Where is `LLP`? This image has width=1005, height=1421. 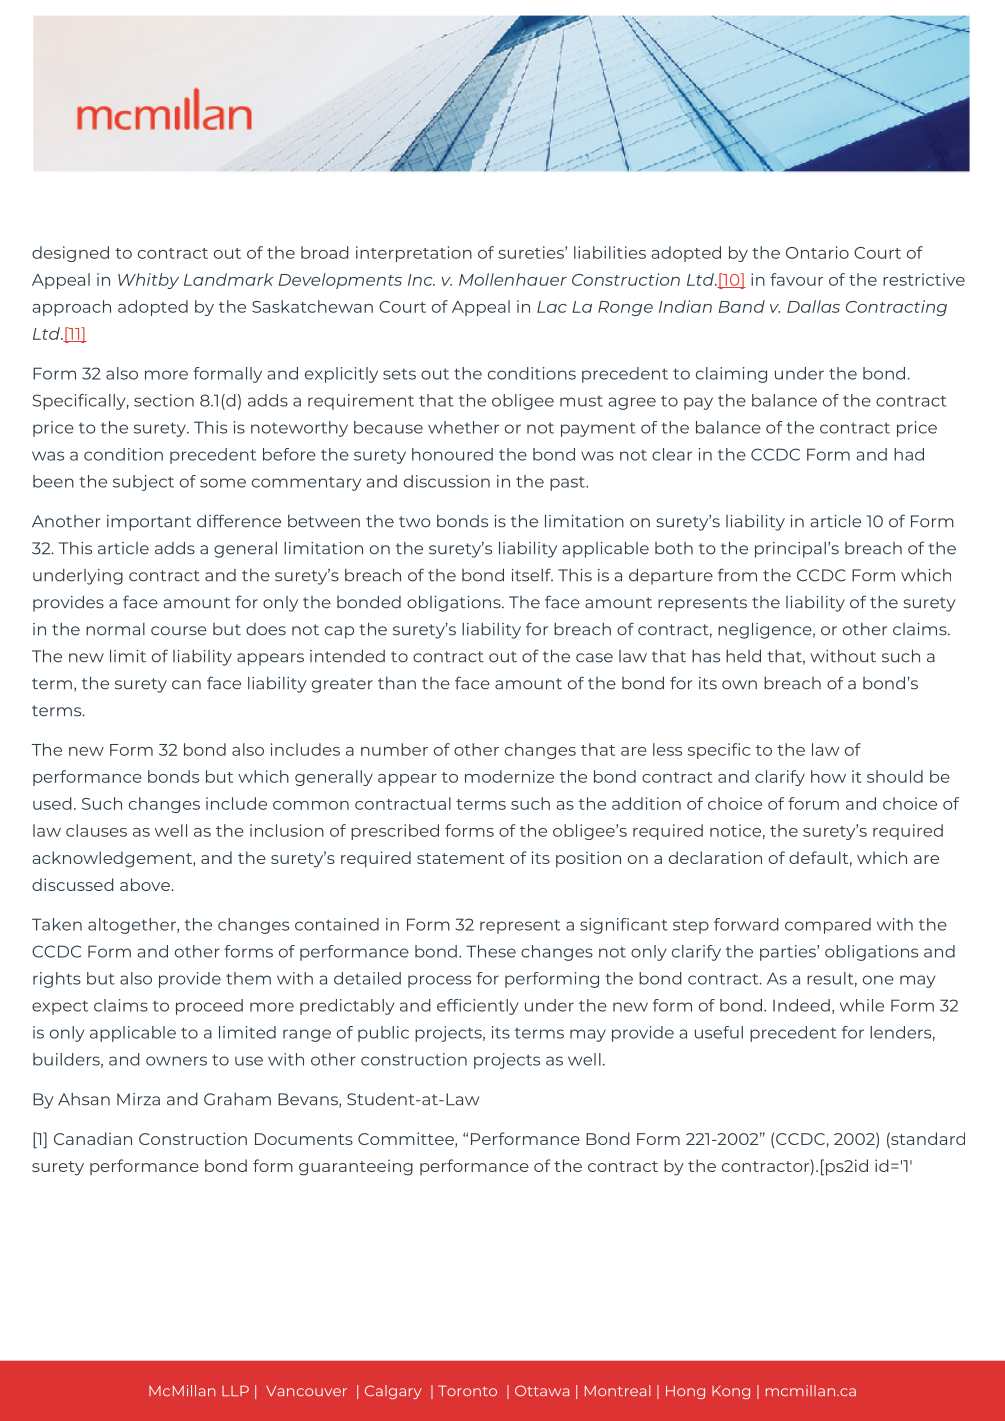 LLP is located at coordinates (235, 1390).
